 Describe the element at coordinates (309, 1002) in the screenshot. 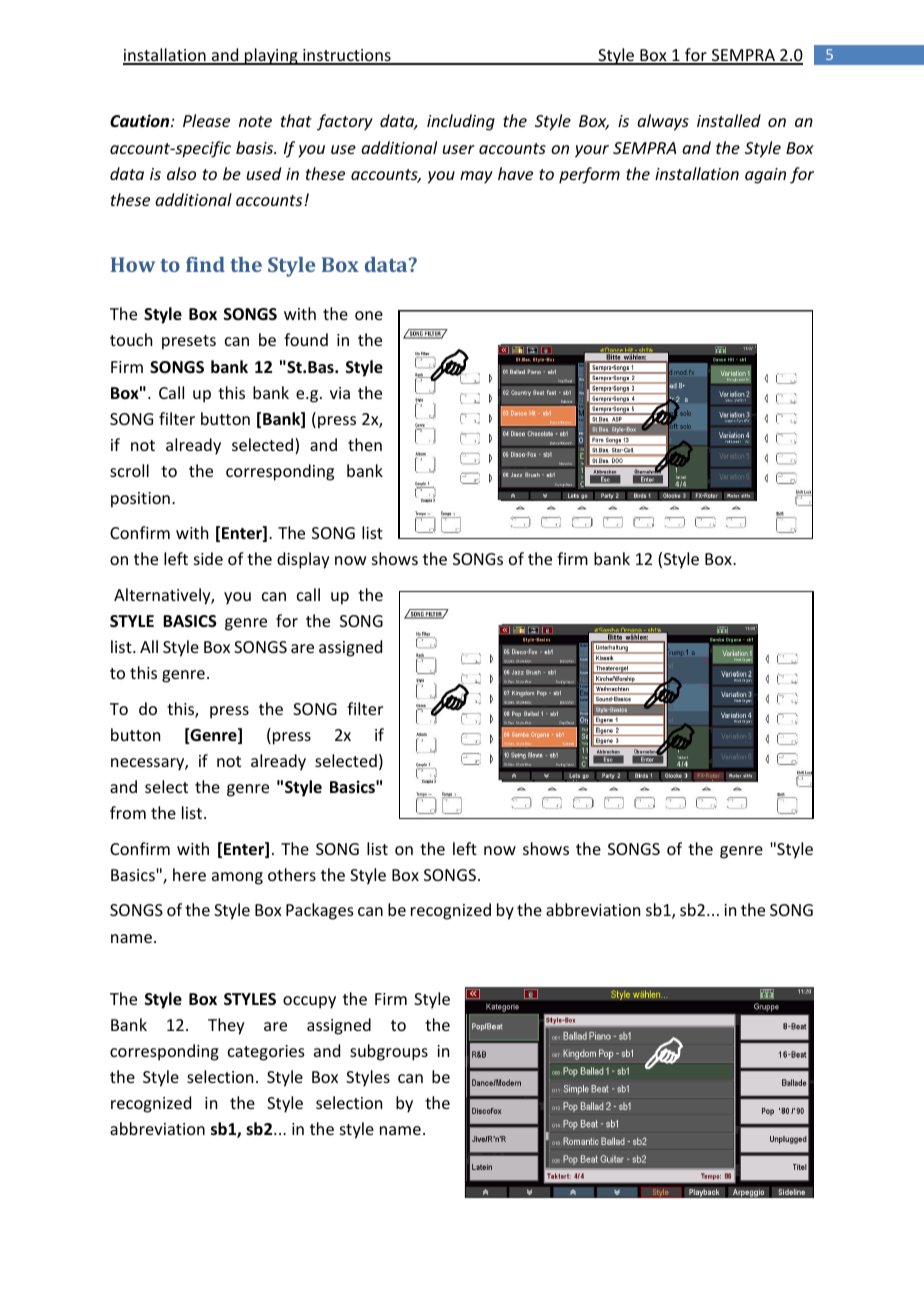

I see `occupy` at that location.
